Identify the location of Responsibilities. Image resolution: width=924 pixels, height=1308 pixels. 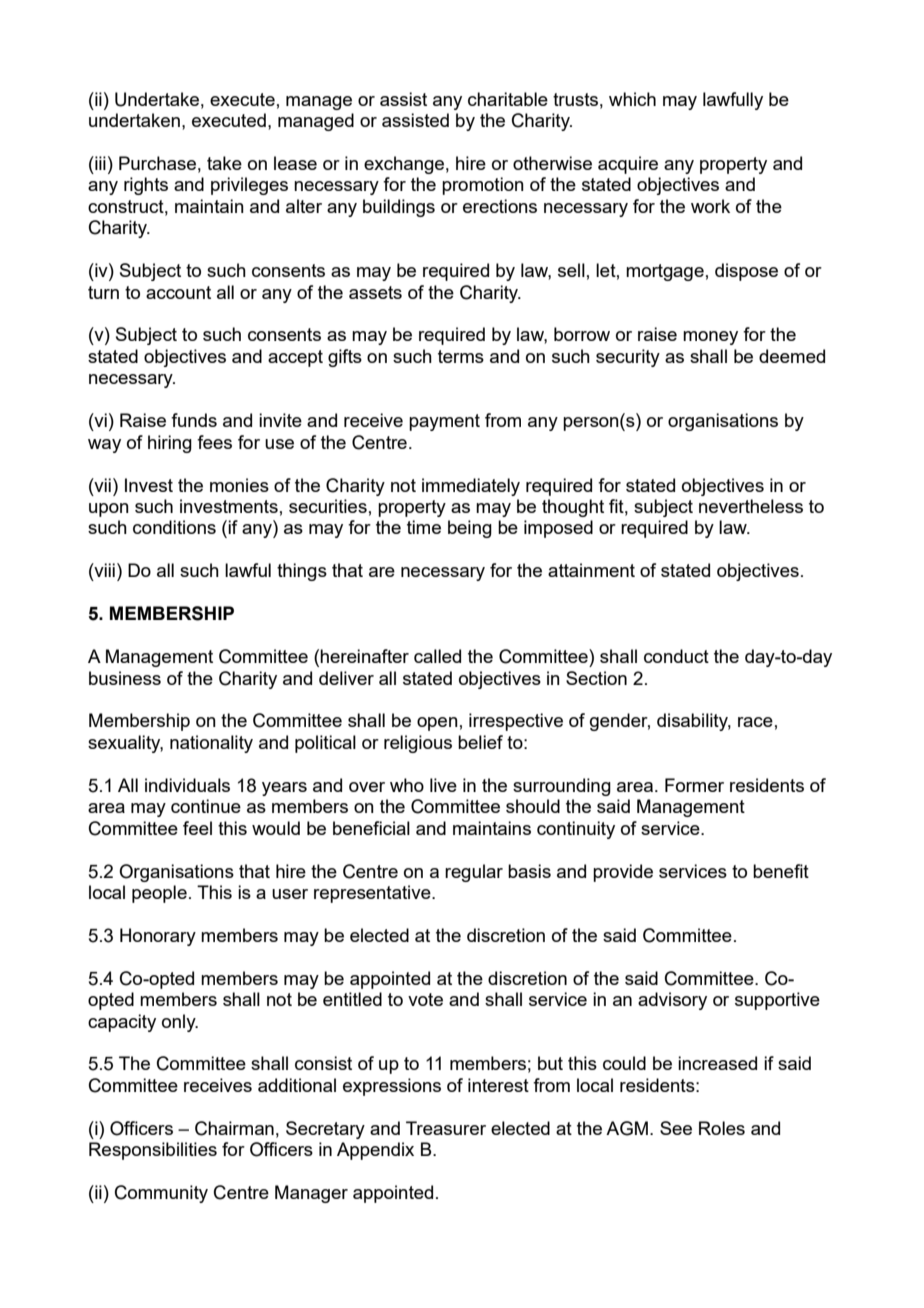
(153, 1151).
